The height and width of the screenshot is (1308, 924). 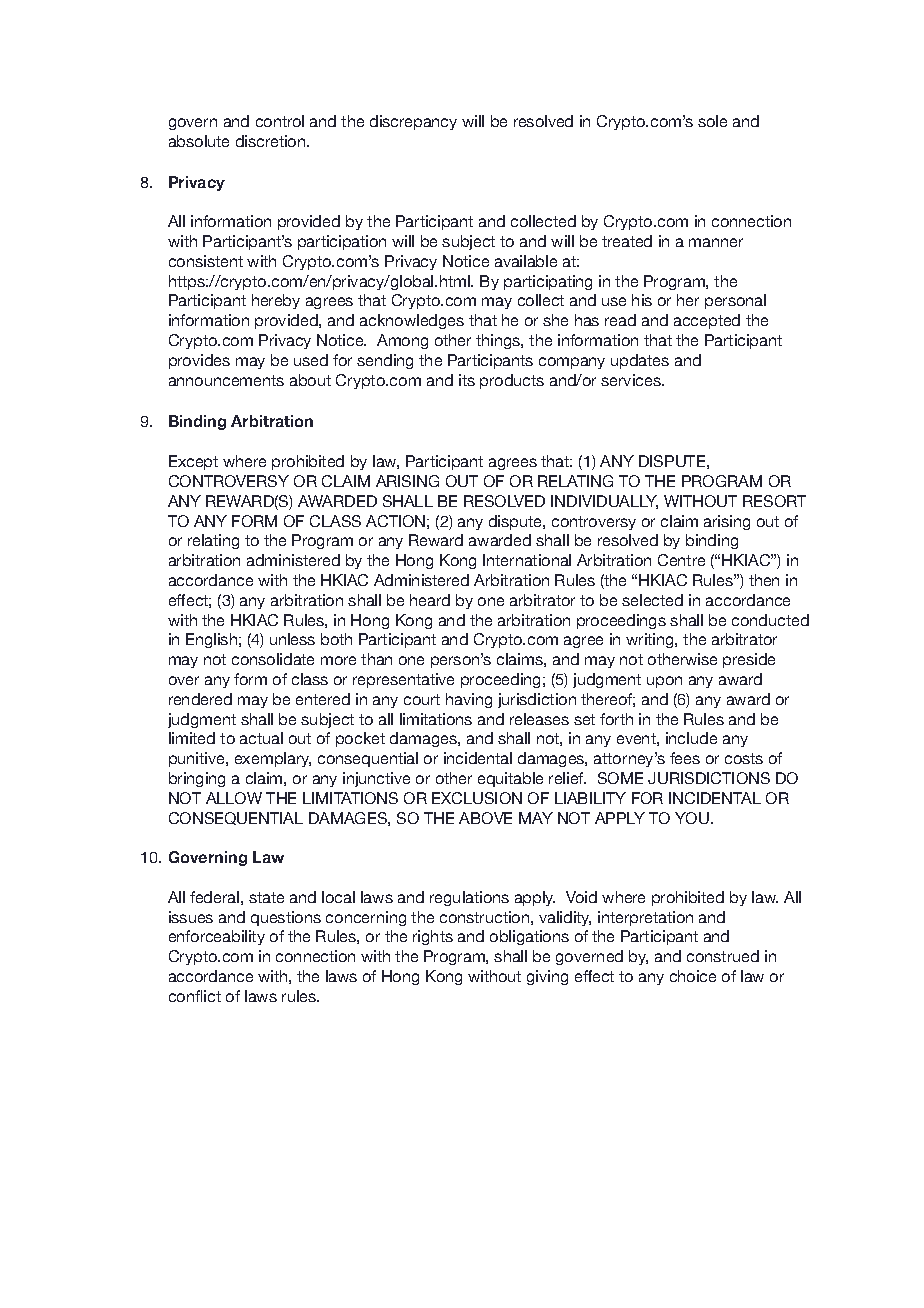 I want to click on control, so click(x=280, y=121).
